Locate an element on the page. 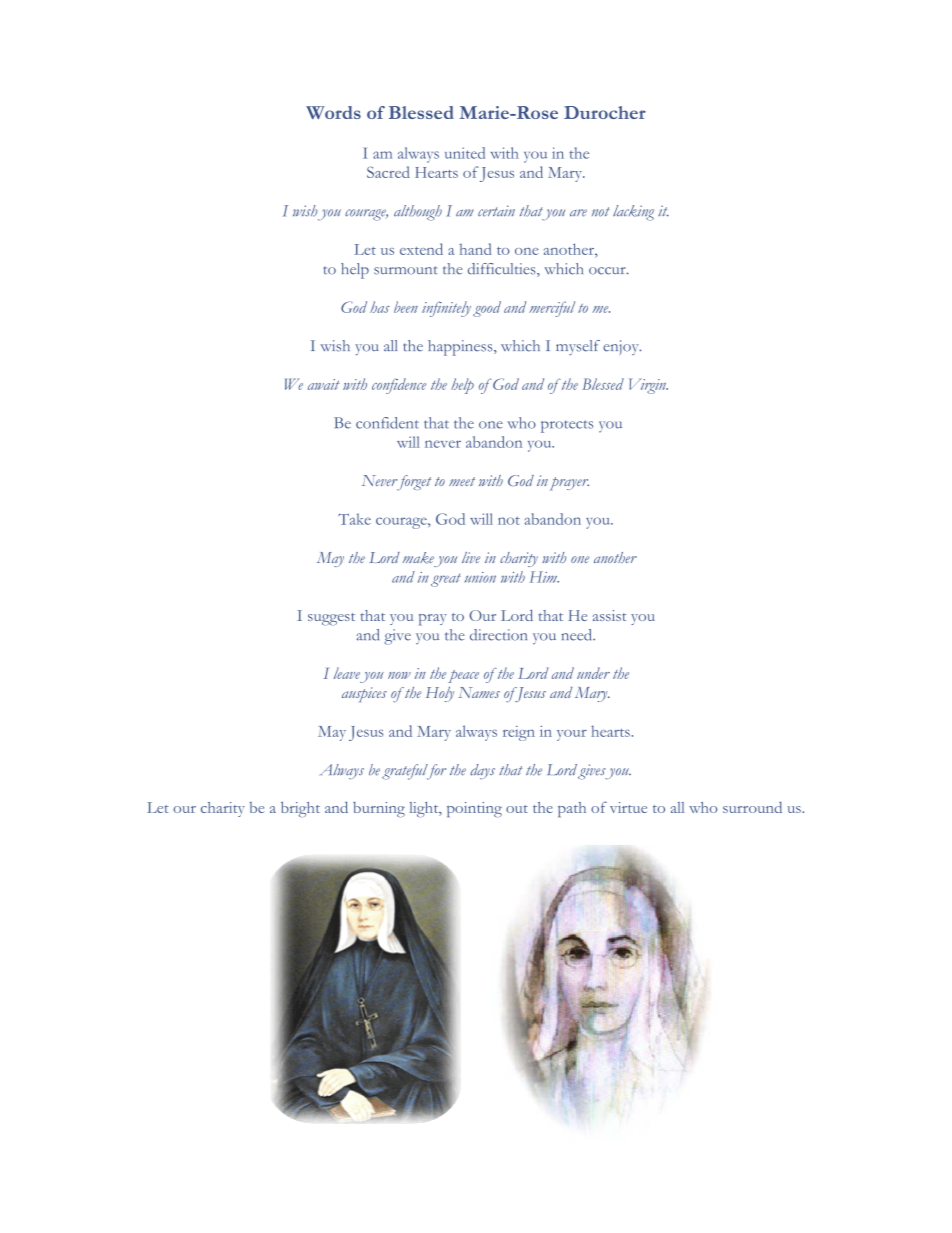  united is located at coordinates (465, 153).
